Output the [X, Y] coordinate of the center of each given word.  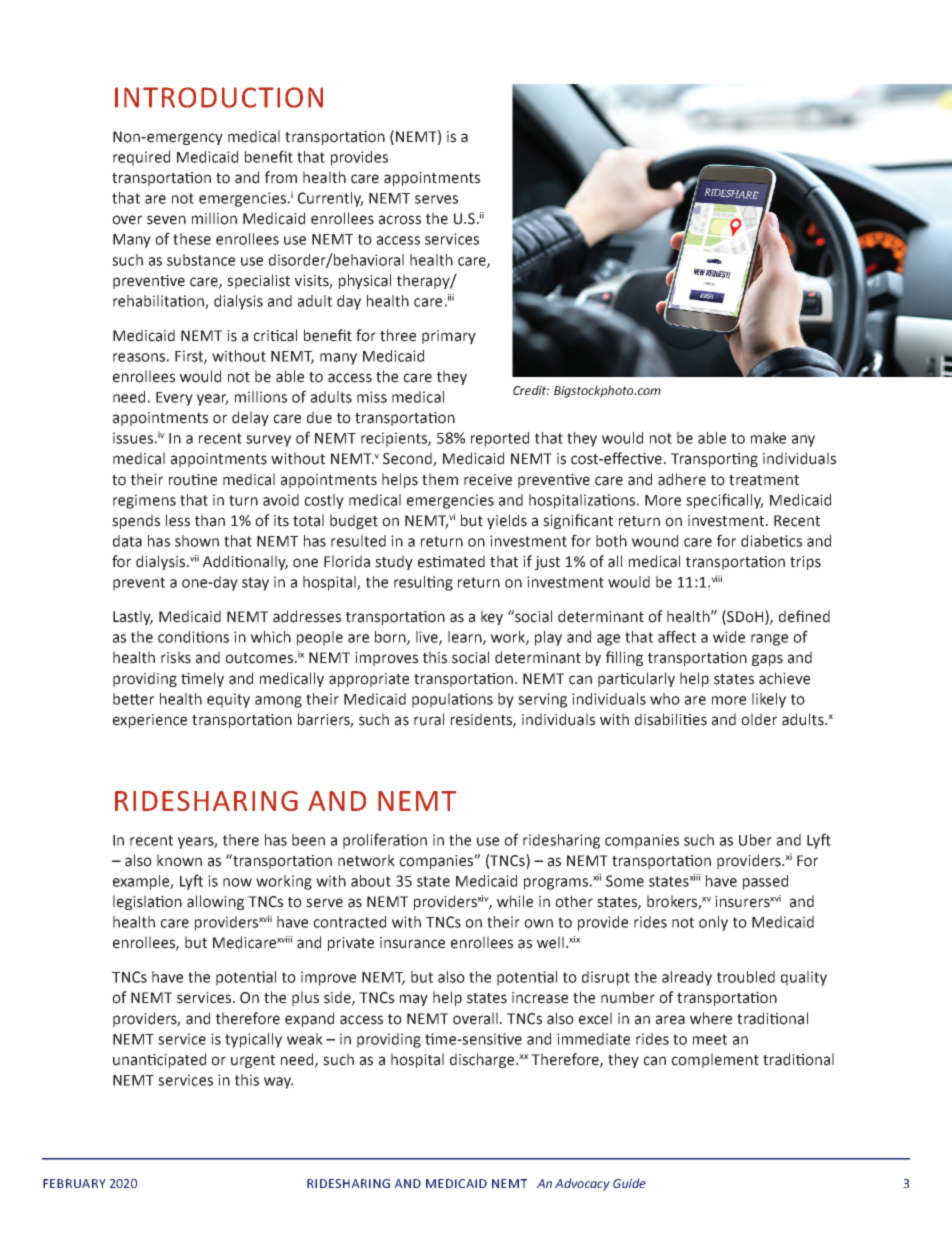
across [400, 220]
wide [729, 637]
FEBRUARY [74, 1183]
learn [466, 638]
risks [176, 657]
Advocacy [582, 1184]
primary [449, 337]
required [141, 158]
